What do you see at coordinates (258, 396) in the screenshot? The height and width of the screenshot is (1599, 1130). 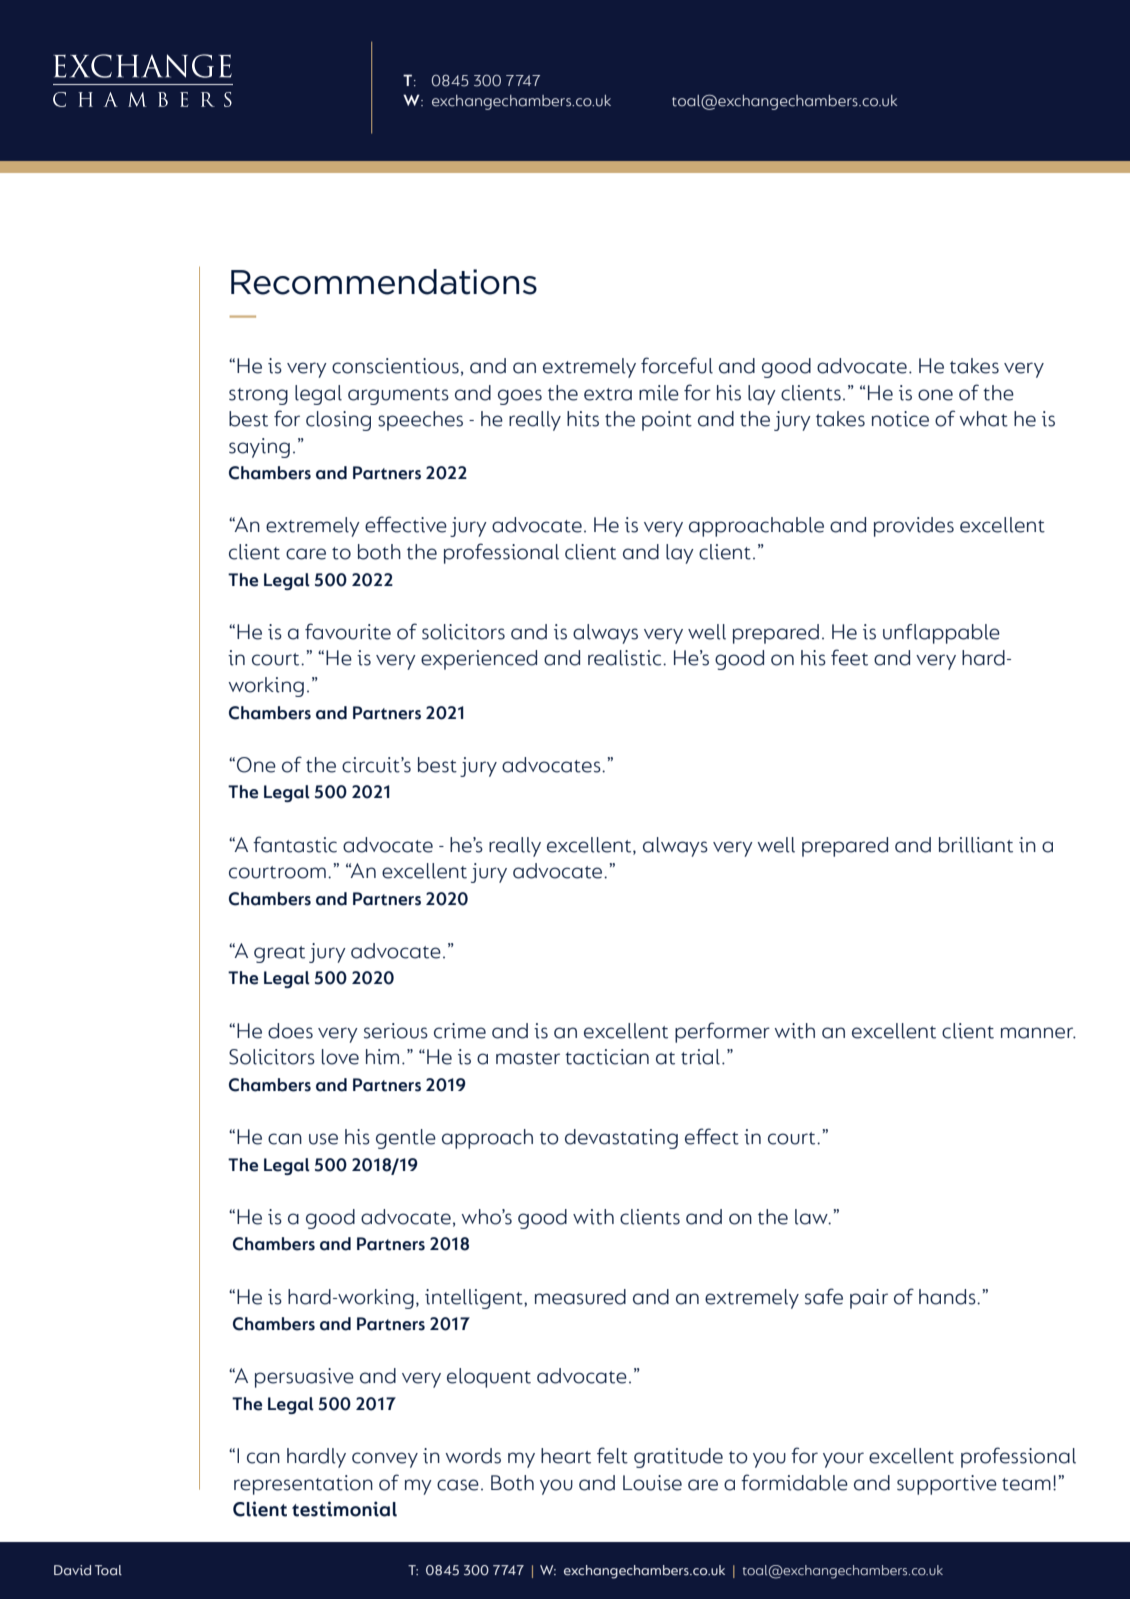 I see `strong` at bounding box center [258, 396].
